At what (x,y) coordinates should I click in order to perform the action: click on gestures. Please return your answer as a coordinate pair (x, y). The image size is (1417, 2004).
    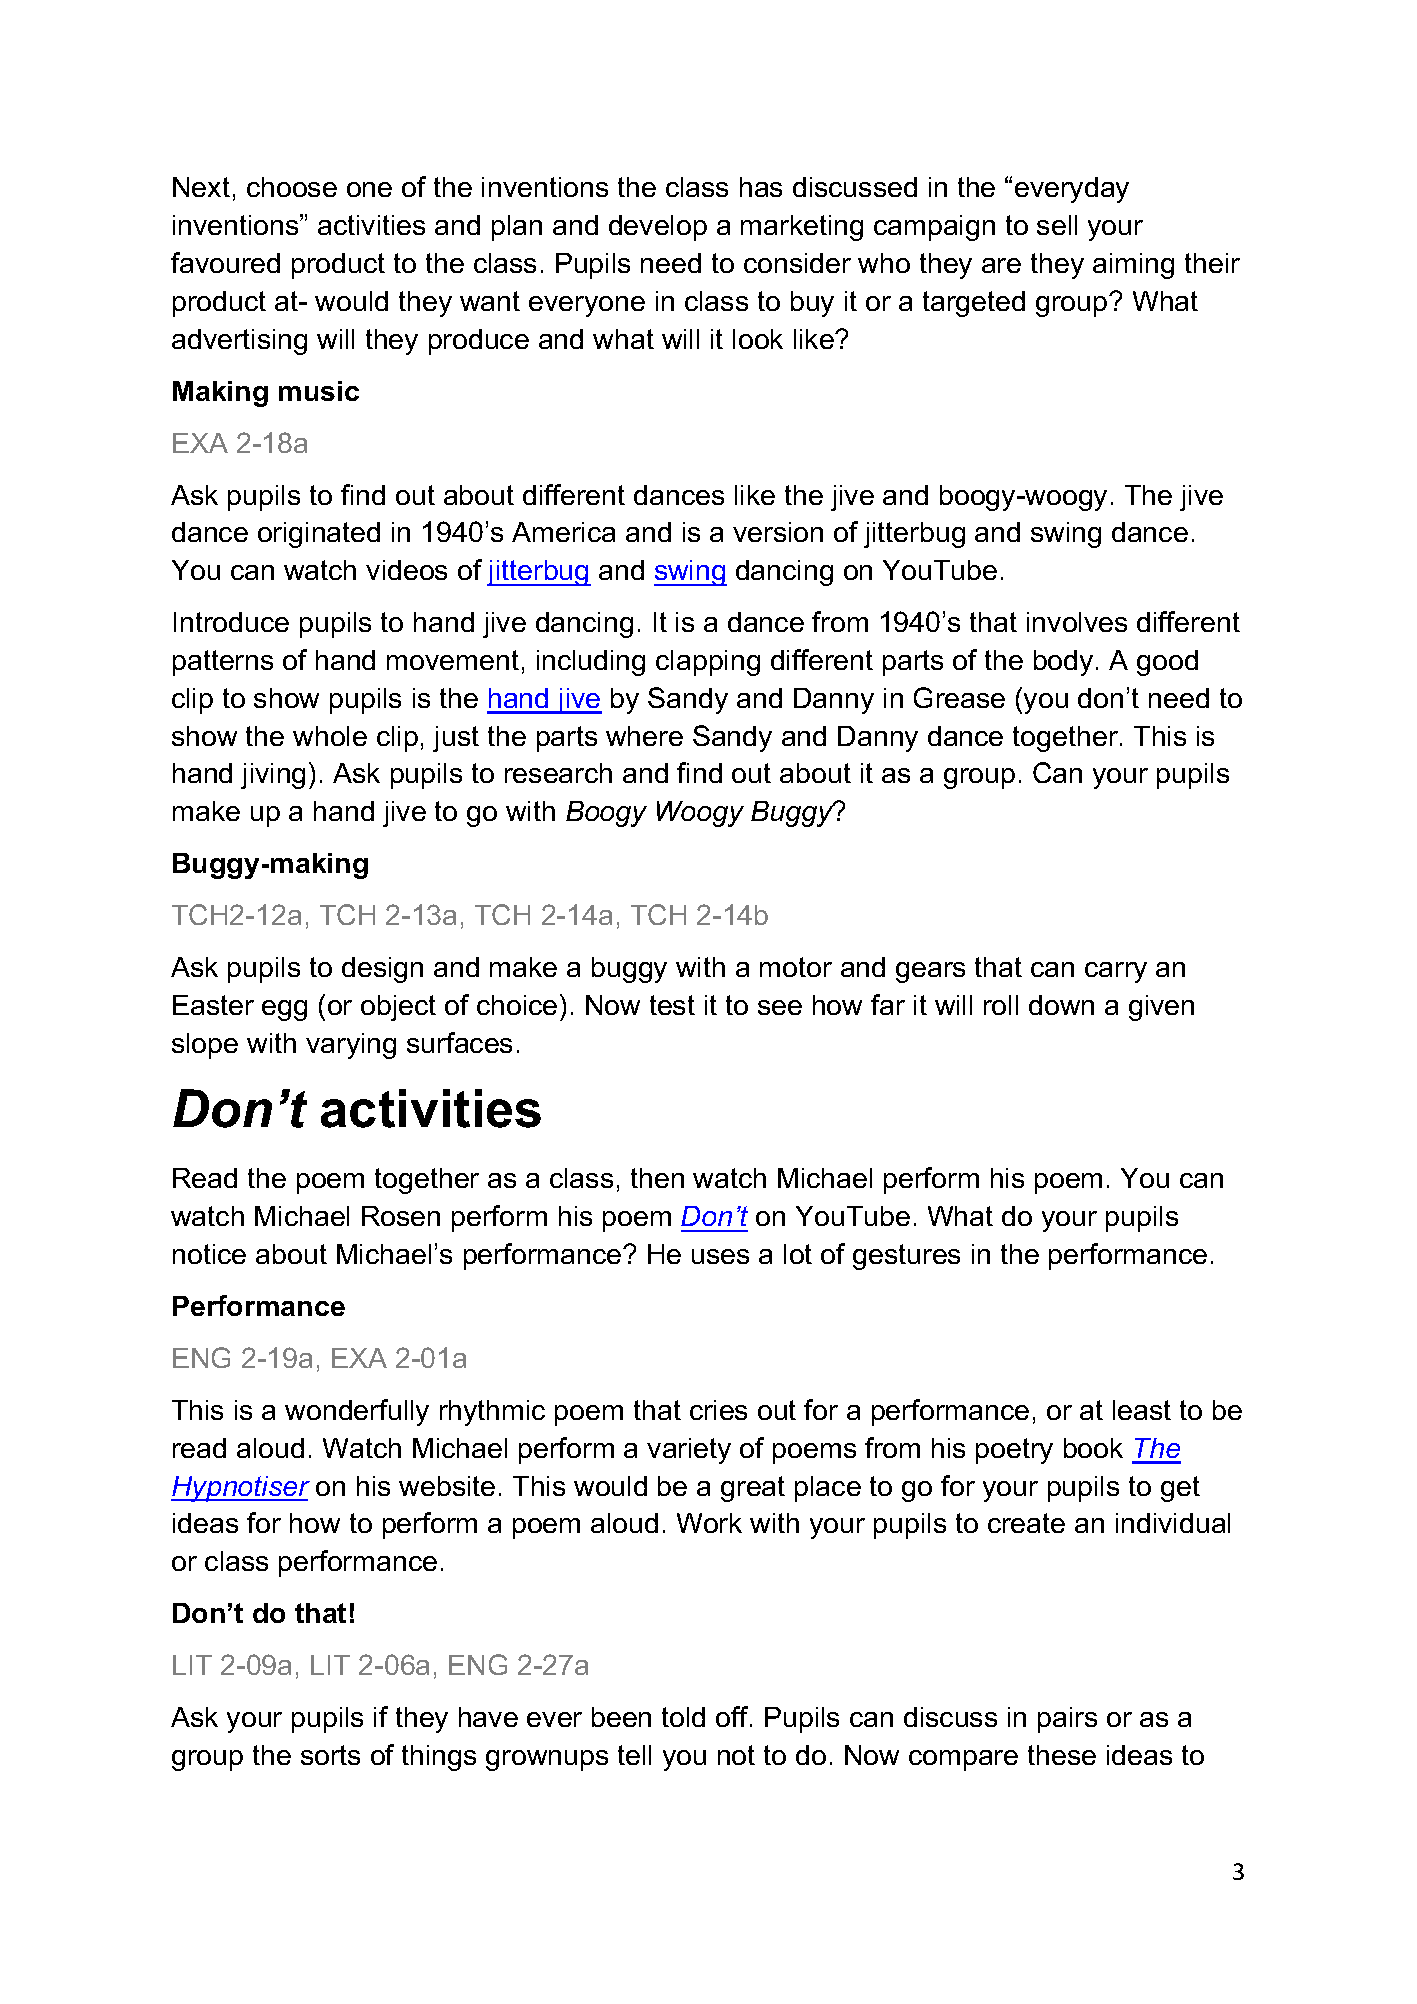
    Looking at the image, I should click on (906, 1257).
